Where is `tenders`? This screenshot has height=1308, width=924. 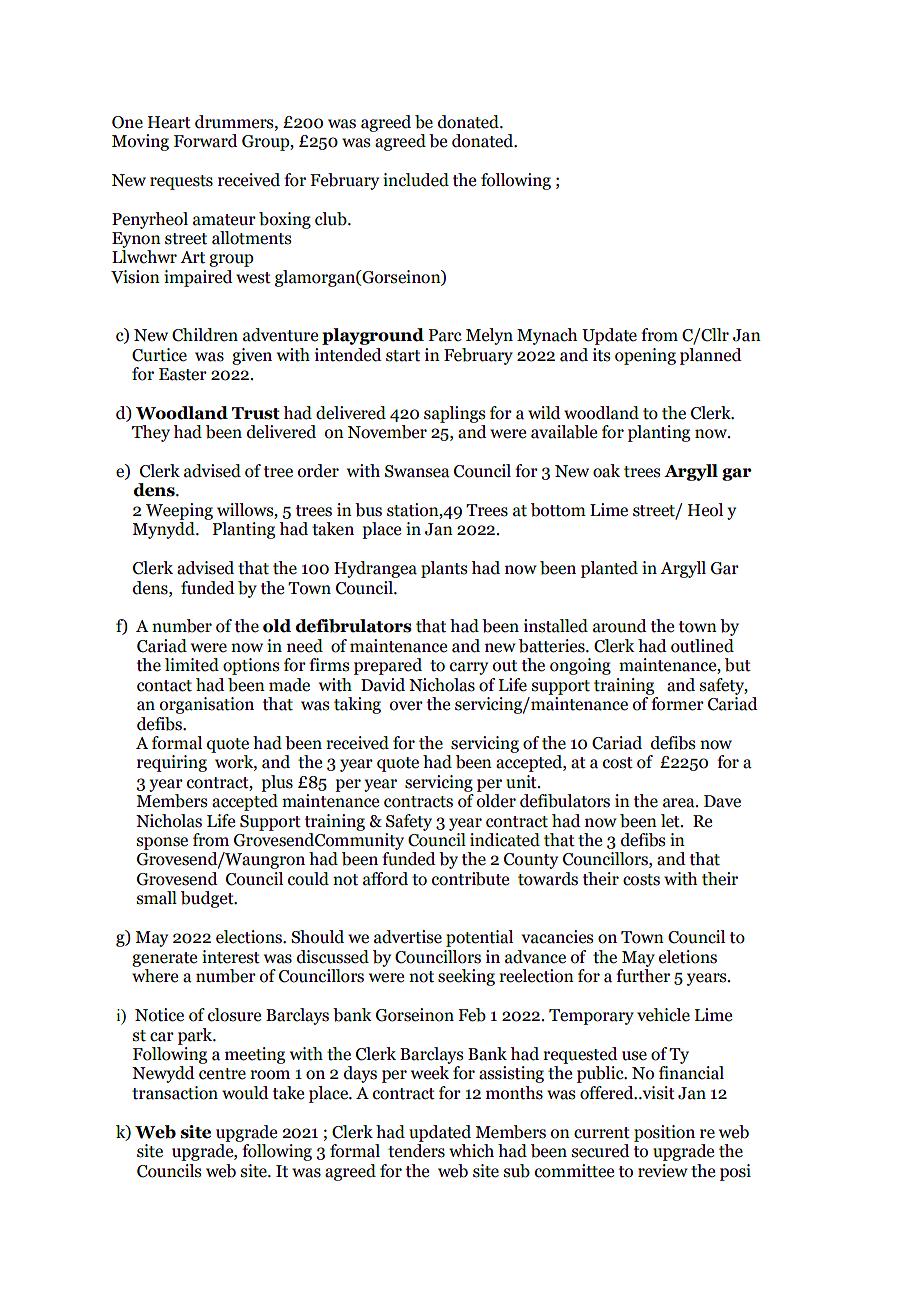 tenders is located at coordinates (416, 1151).
